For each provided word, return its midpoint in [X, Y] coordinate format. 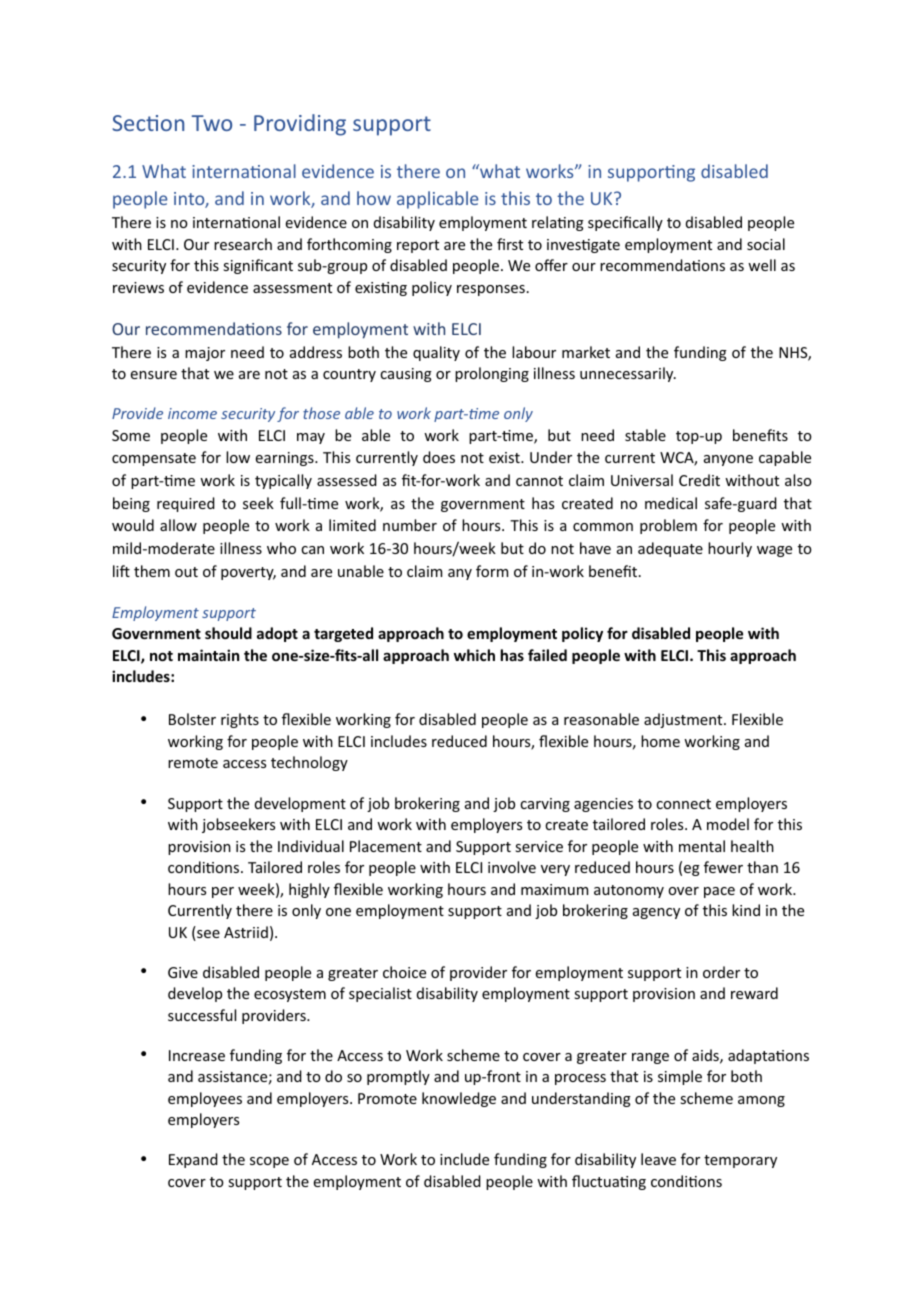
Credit [699, 480]
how [374, 198]
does [439, 457]
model [728, 824]
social [766, 244]
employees [205, 1099]
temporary [740, 1161]
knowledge [459, 1099]
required [186, 504]
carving [545, 805]
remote [193, 763]
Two [212, 123]
